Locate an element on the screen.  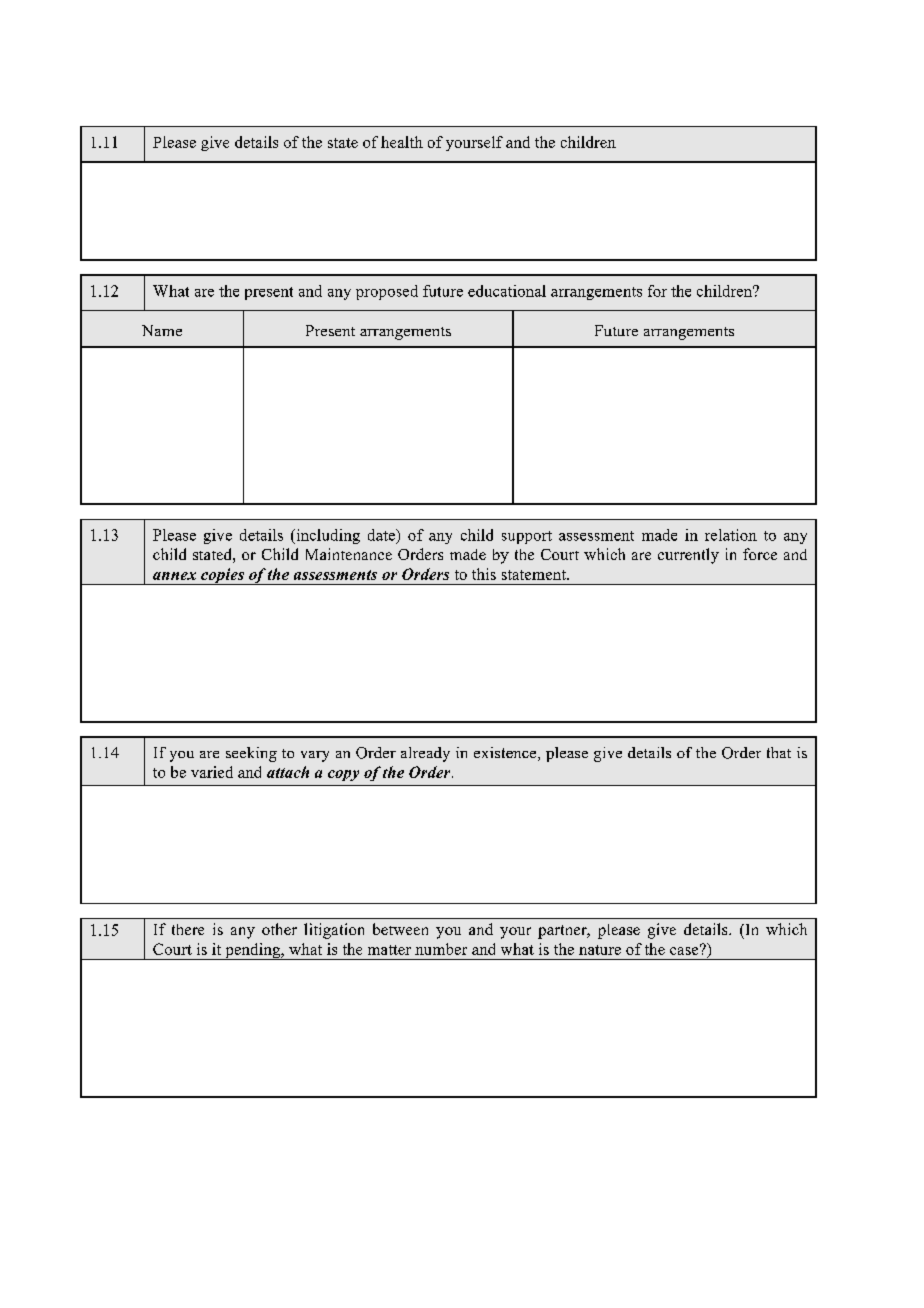
Name is located at coordinates (162, 330).
